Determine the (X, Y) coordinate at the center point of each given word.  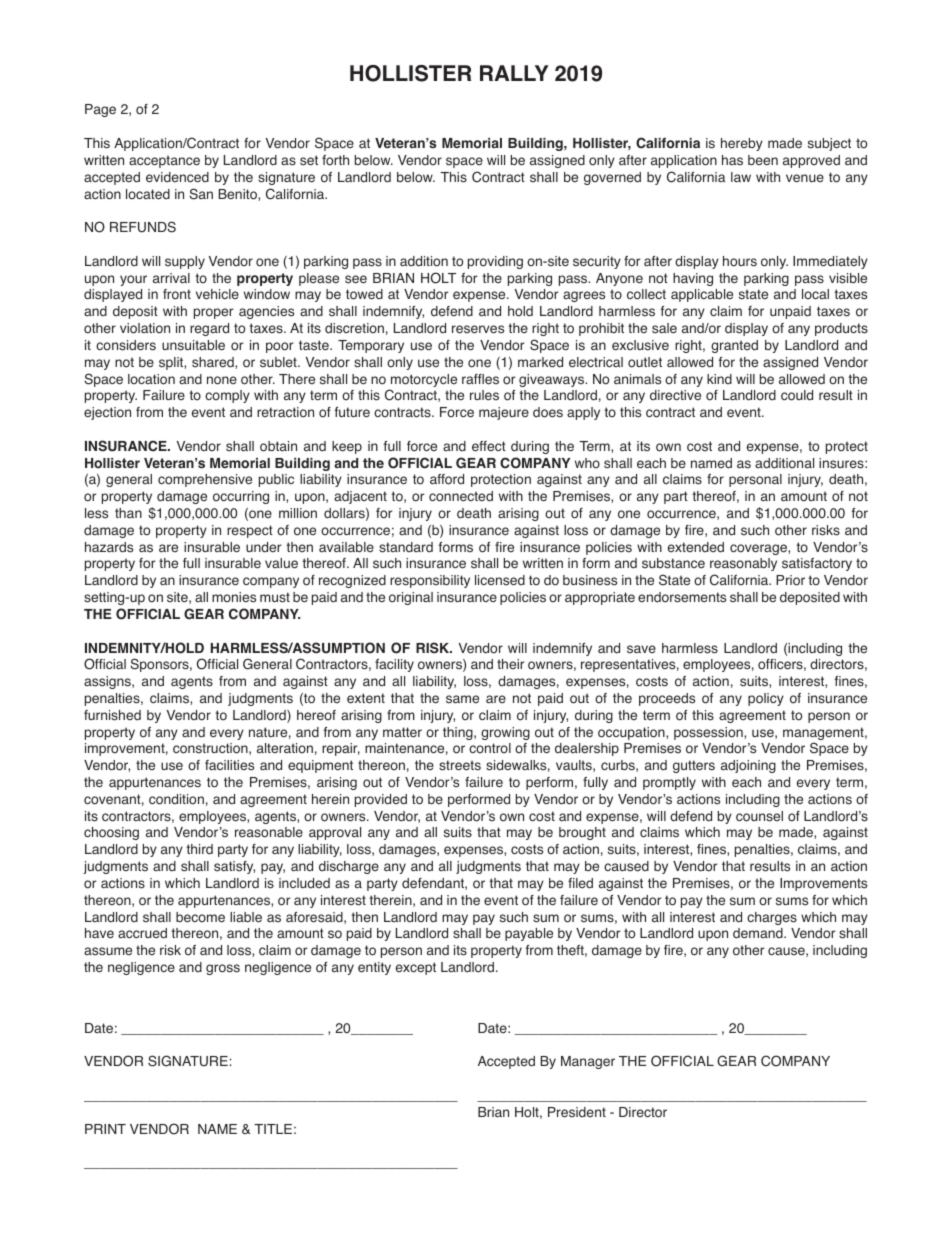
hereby (742, 144)
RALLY (514, 73)
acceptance (164, 161)
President (577, 1112)
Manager (588, 1062)
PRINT (105, 1129)
